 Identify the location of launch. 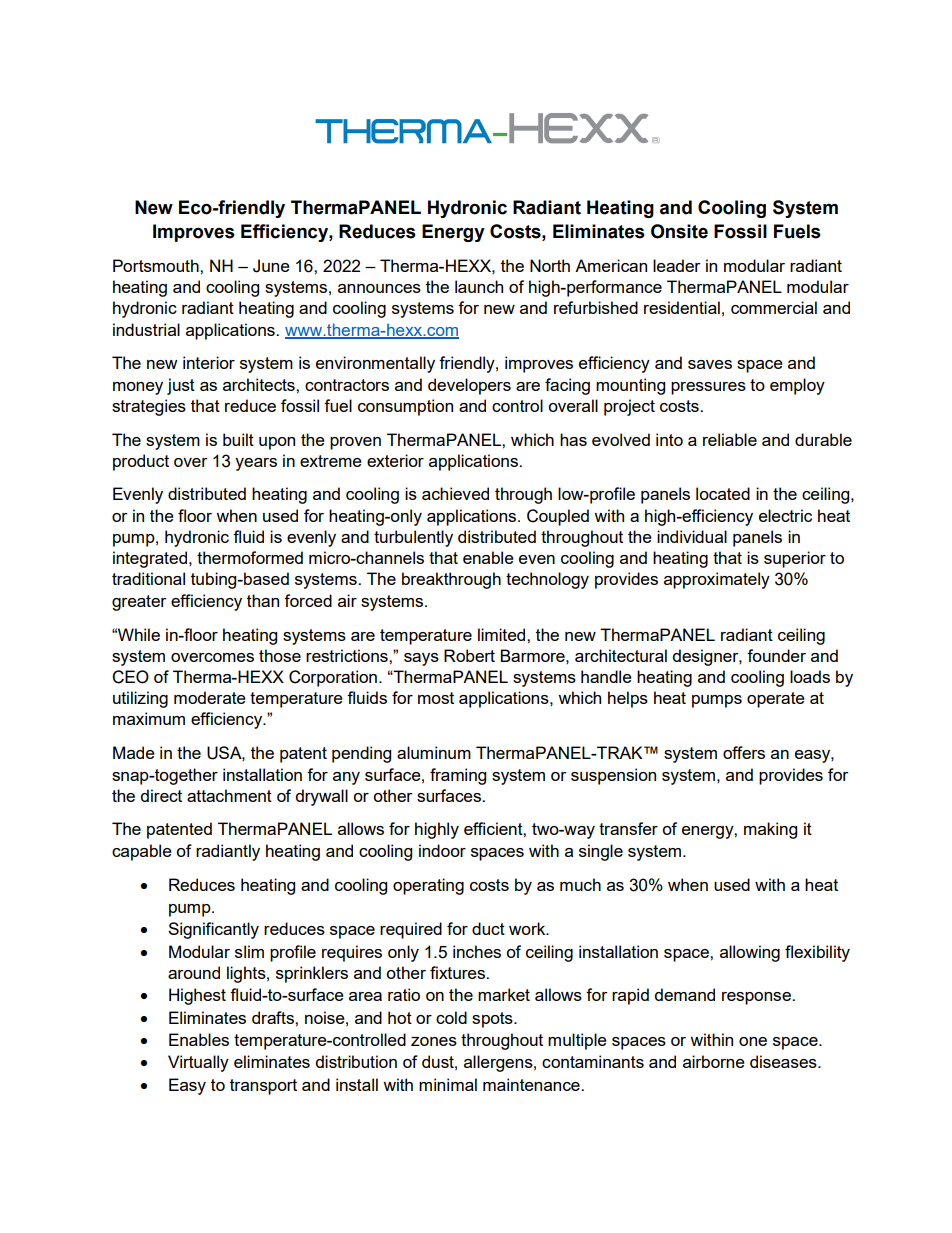
(479, 286).
